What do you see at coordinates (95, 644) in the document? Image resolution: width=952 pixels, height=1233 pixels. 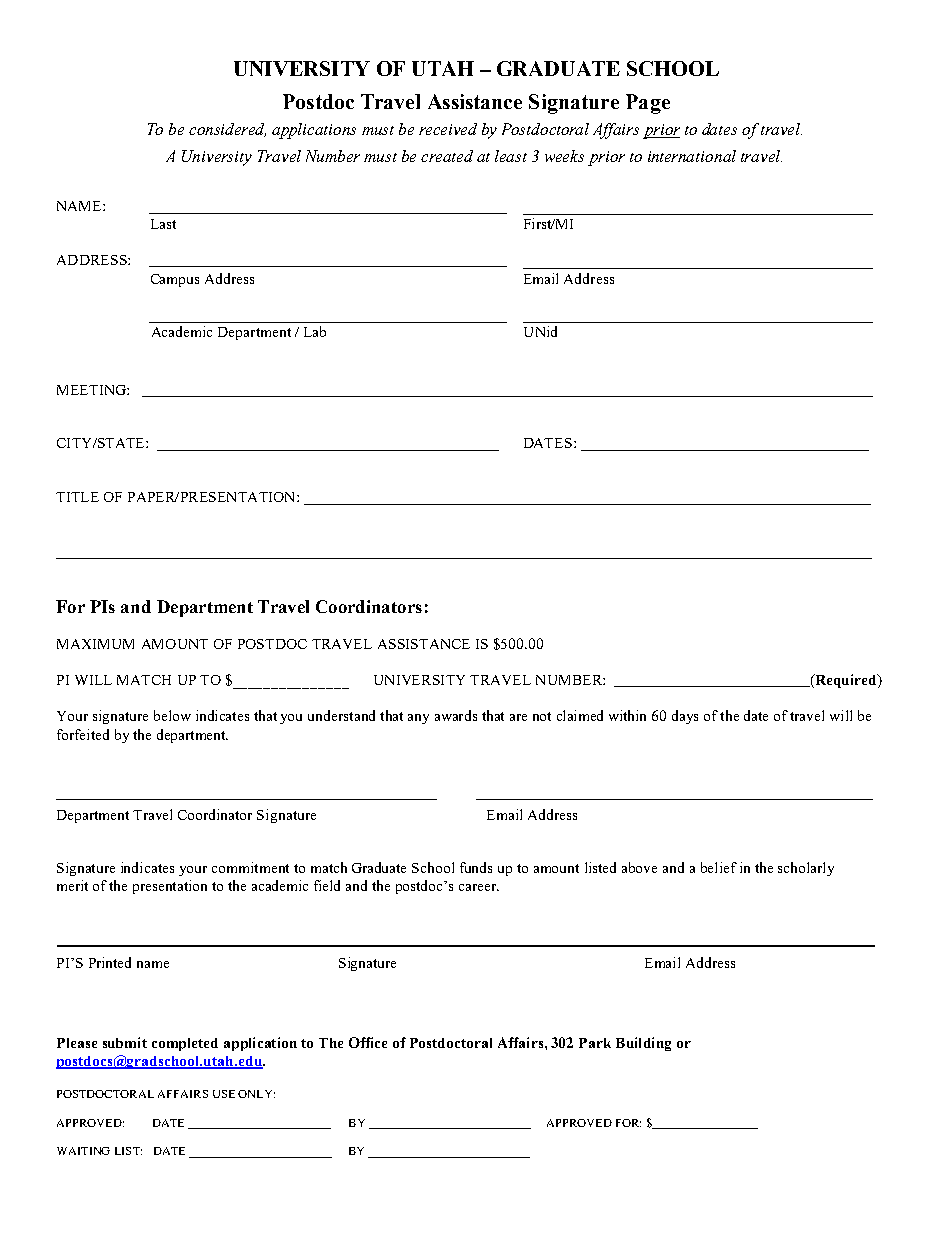 I see `MAXIMUM` at bounding box center [95, 644].
